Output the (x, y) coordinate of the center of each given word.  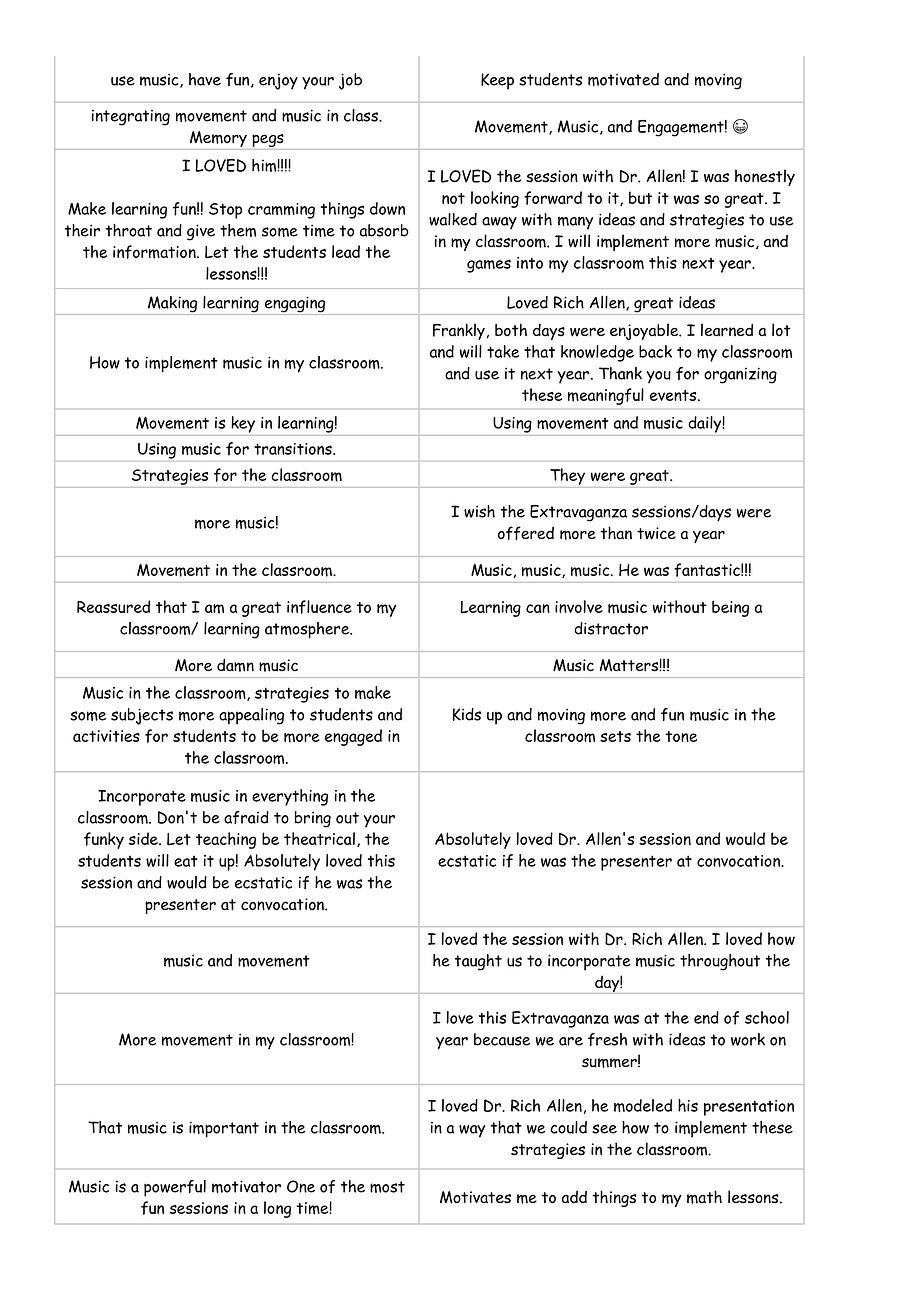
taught (478, 962)
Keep (497, 81)
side (144, 838)
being (730, 608)
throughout (720, 962)
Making (173, 305)
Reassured (113, 606)
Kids (467, 714)
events (674, 395)
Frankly (460, 331)
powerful (175, 1188)
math (704, 1197)
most (387, 1187)
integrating (131, 118)
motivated (623, 79)
